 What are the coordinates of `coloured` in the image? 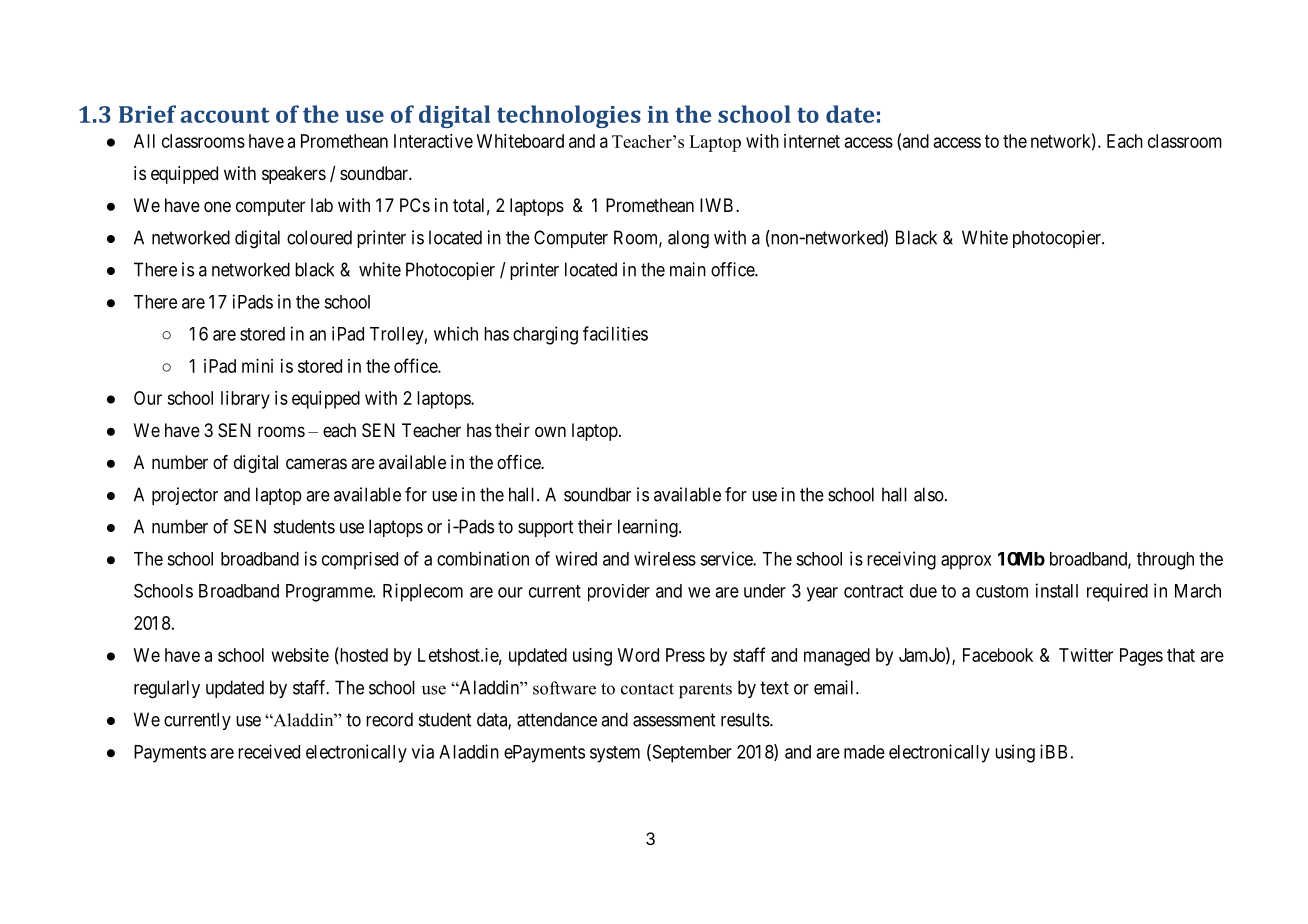 It's located at (319, 237).
